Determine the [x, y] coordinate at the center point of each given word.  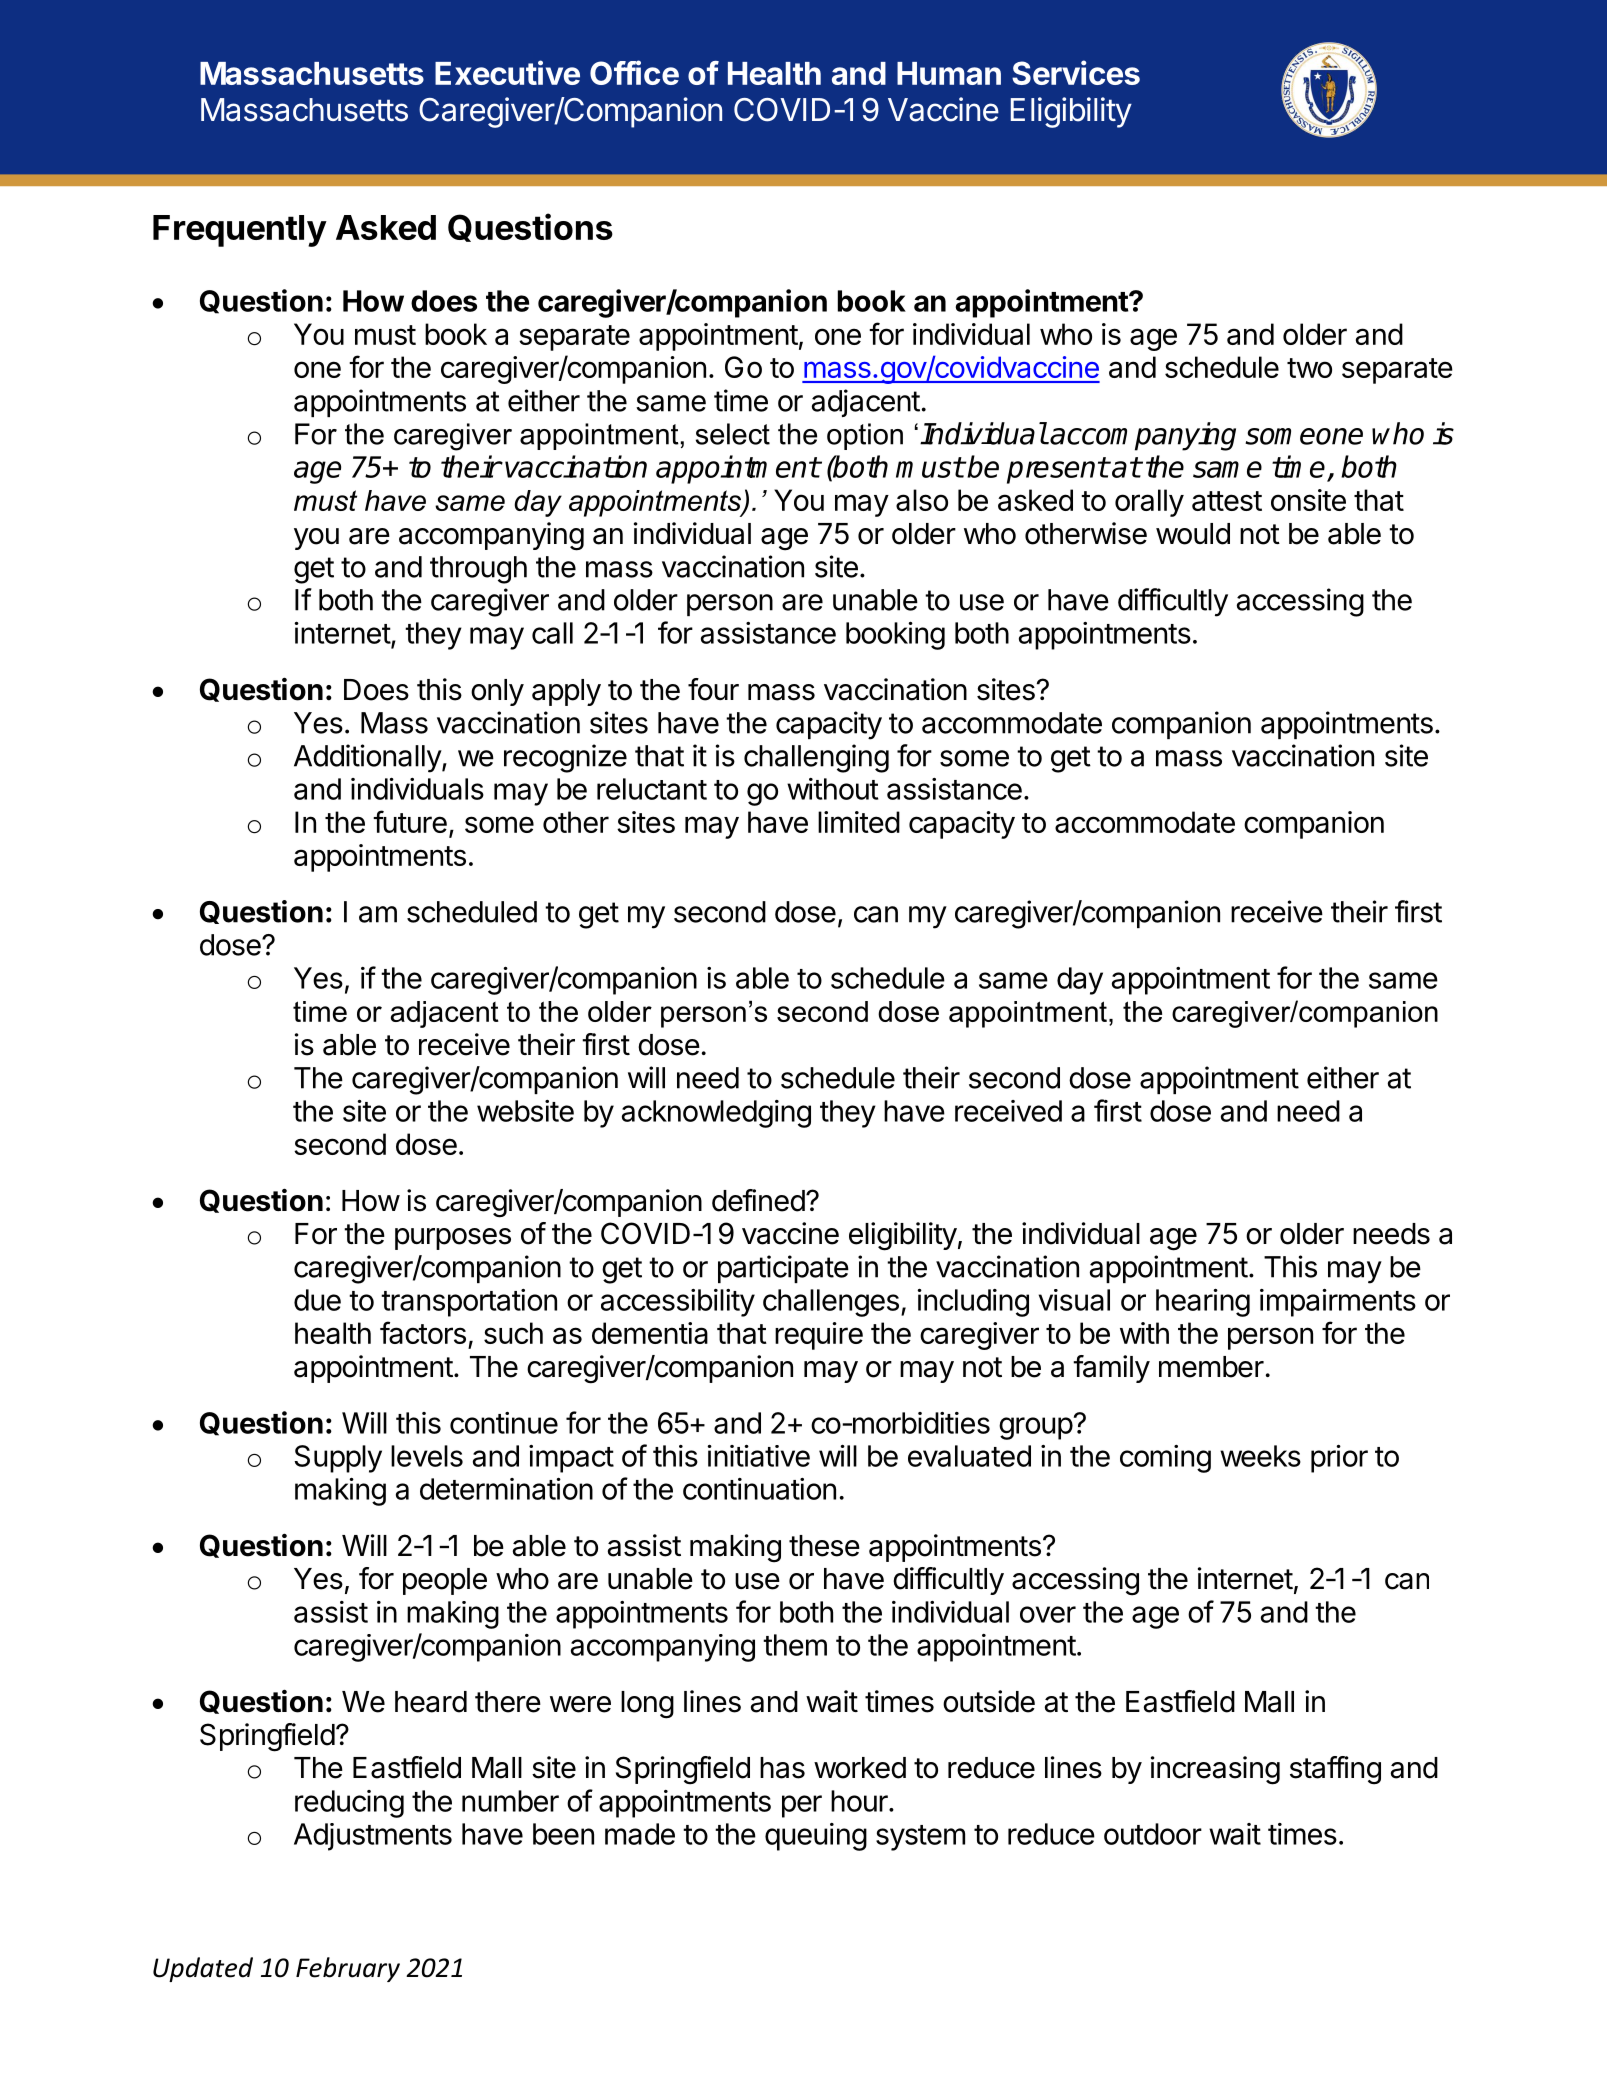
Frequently [240, 231]
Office [634, 72]
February [348, 1969]
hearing [1203, 1303]
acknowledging [716, 1114]
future [410, 821]
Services [1076, 72]
